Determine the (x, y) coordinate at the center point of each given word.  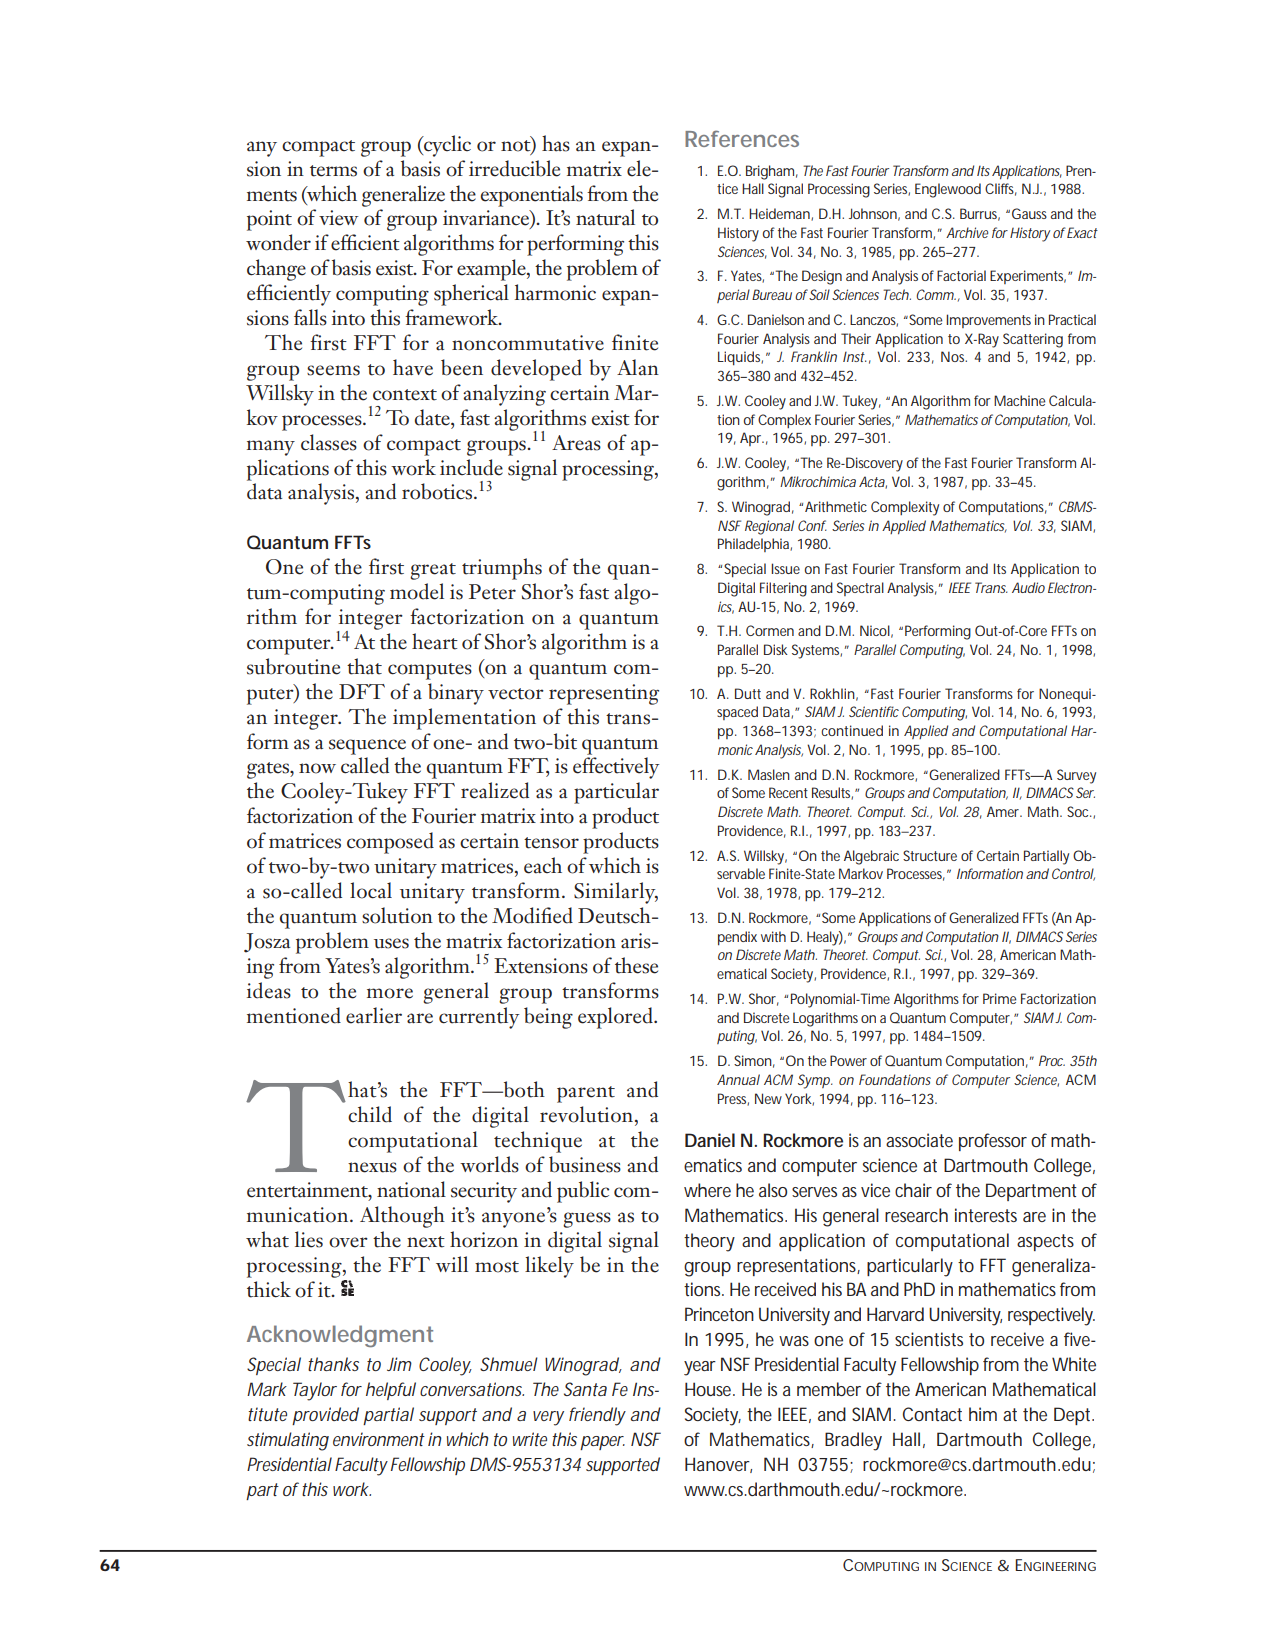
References (742, 138)
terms (333, 171)
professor (993, 1142)
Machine (1019, 400)
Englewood (948, 190)
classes (329, 442)
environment (379, 1439)
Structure (930, 855)
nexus (372, 1167)
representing (604, 694)
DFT (362, 691)
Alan (638, 367)
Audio (1028, 587)
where (707, 1190)
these (636, 965)
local (371, 890)
